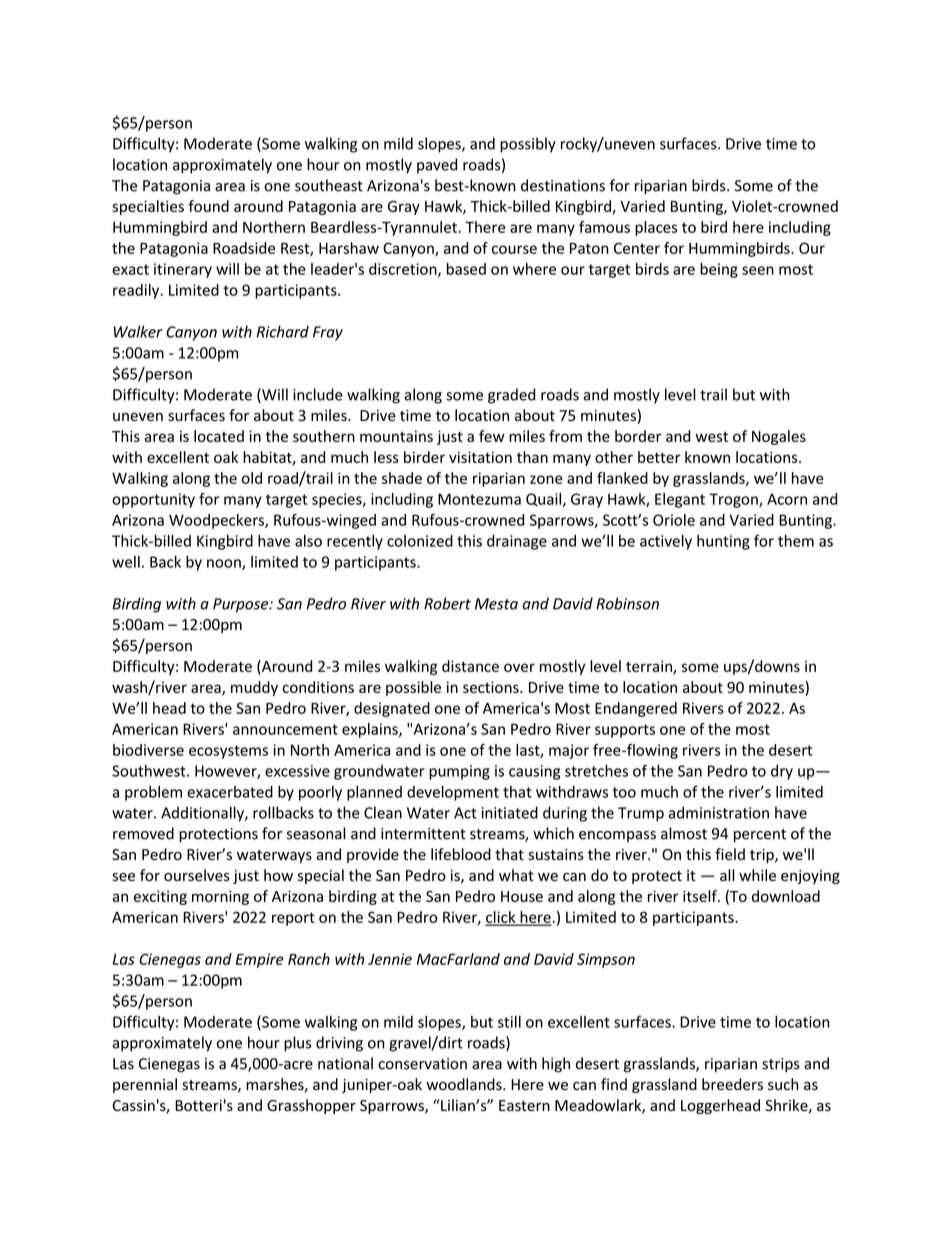 This screenshot has height=1233, width=952. I want to click on paved, so click(437, 166).
